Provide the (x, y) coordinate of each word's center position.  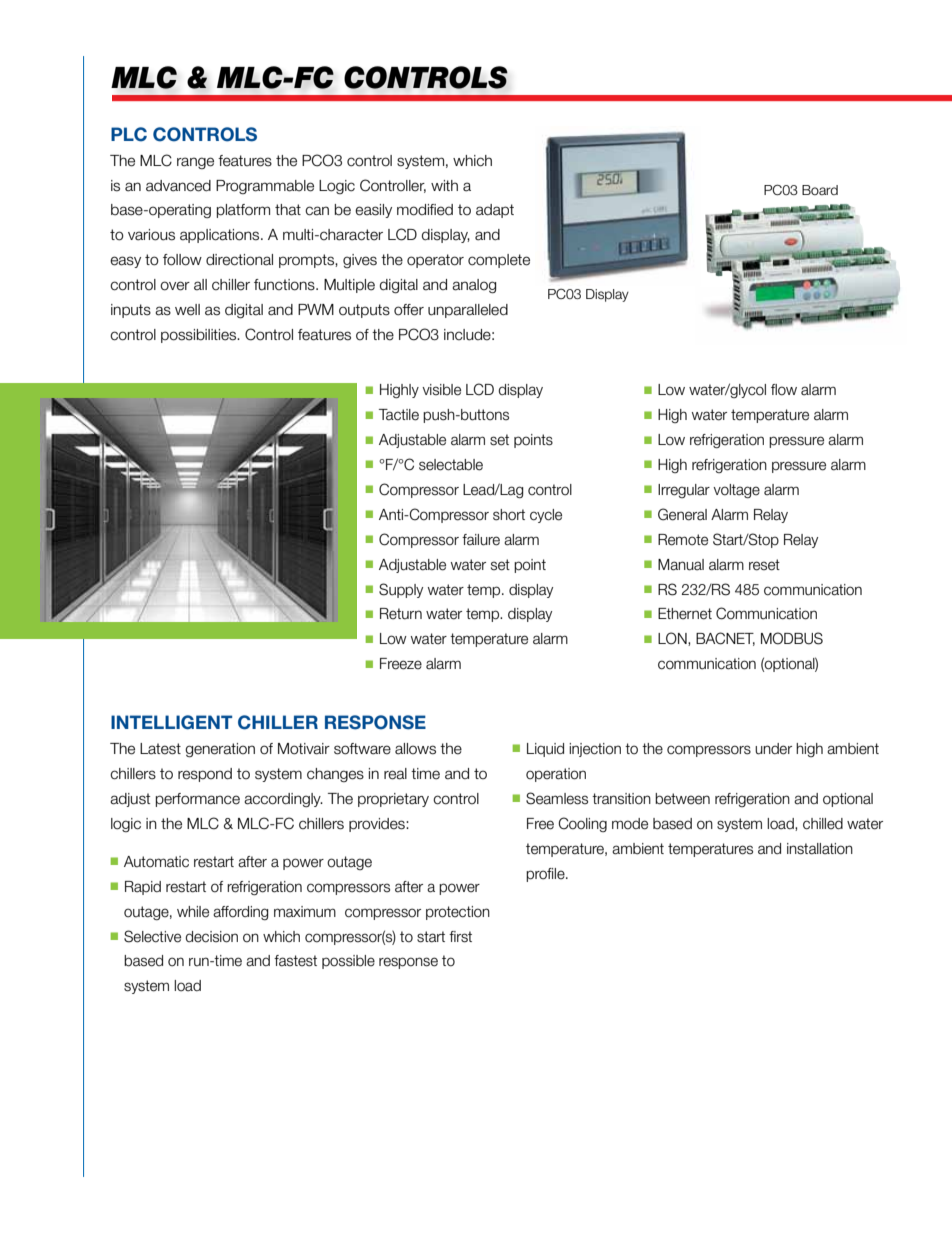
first (460, 937)
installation (820, 849)
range (195, 163)
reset (764, 565)
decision (211, 937)
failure (481, 540)
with (444, 185)
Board (820, 190)
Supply (401, 590)
